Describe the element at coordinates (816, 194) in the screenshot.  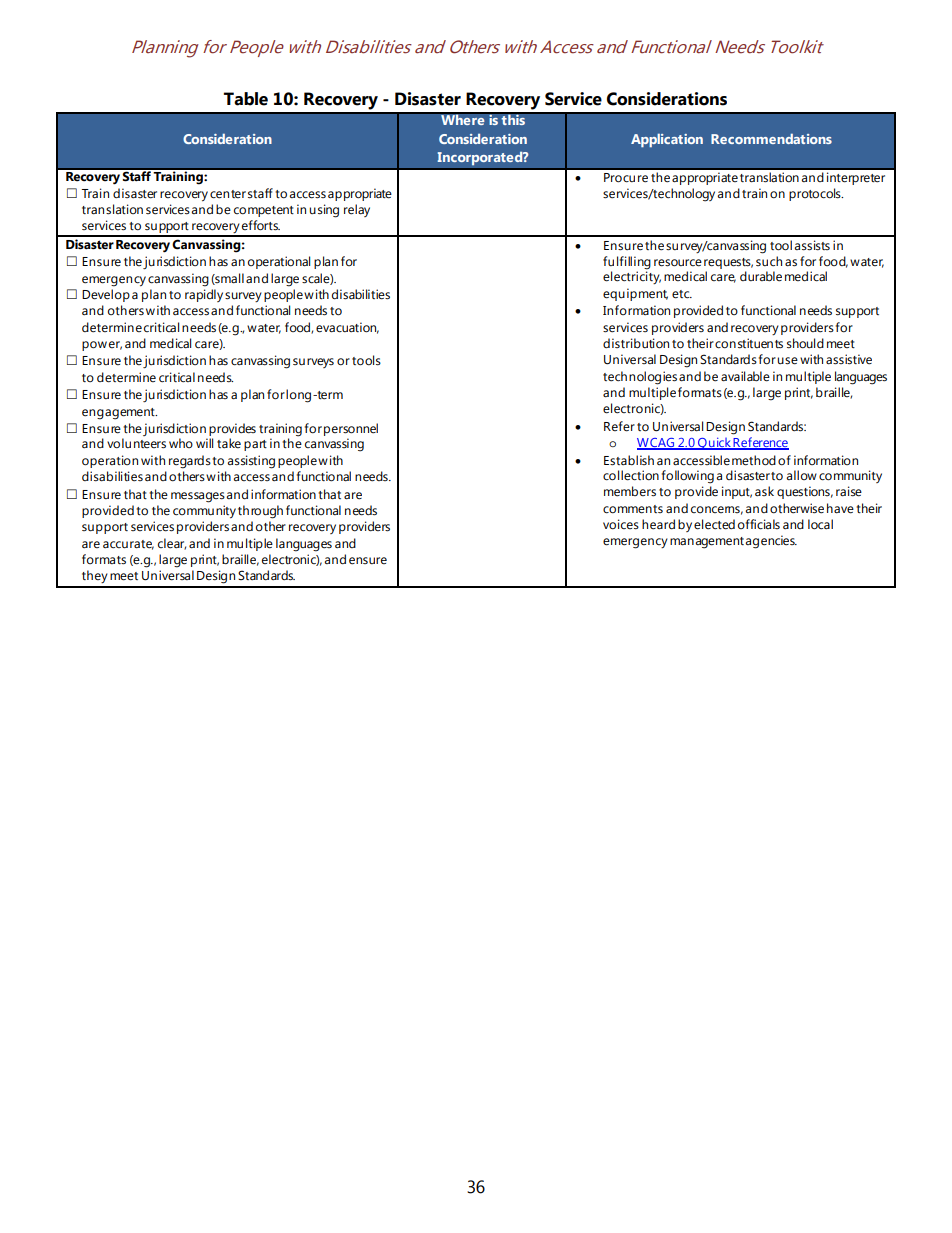
I see `protocols` at that location.
